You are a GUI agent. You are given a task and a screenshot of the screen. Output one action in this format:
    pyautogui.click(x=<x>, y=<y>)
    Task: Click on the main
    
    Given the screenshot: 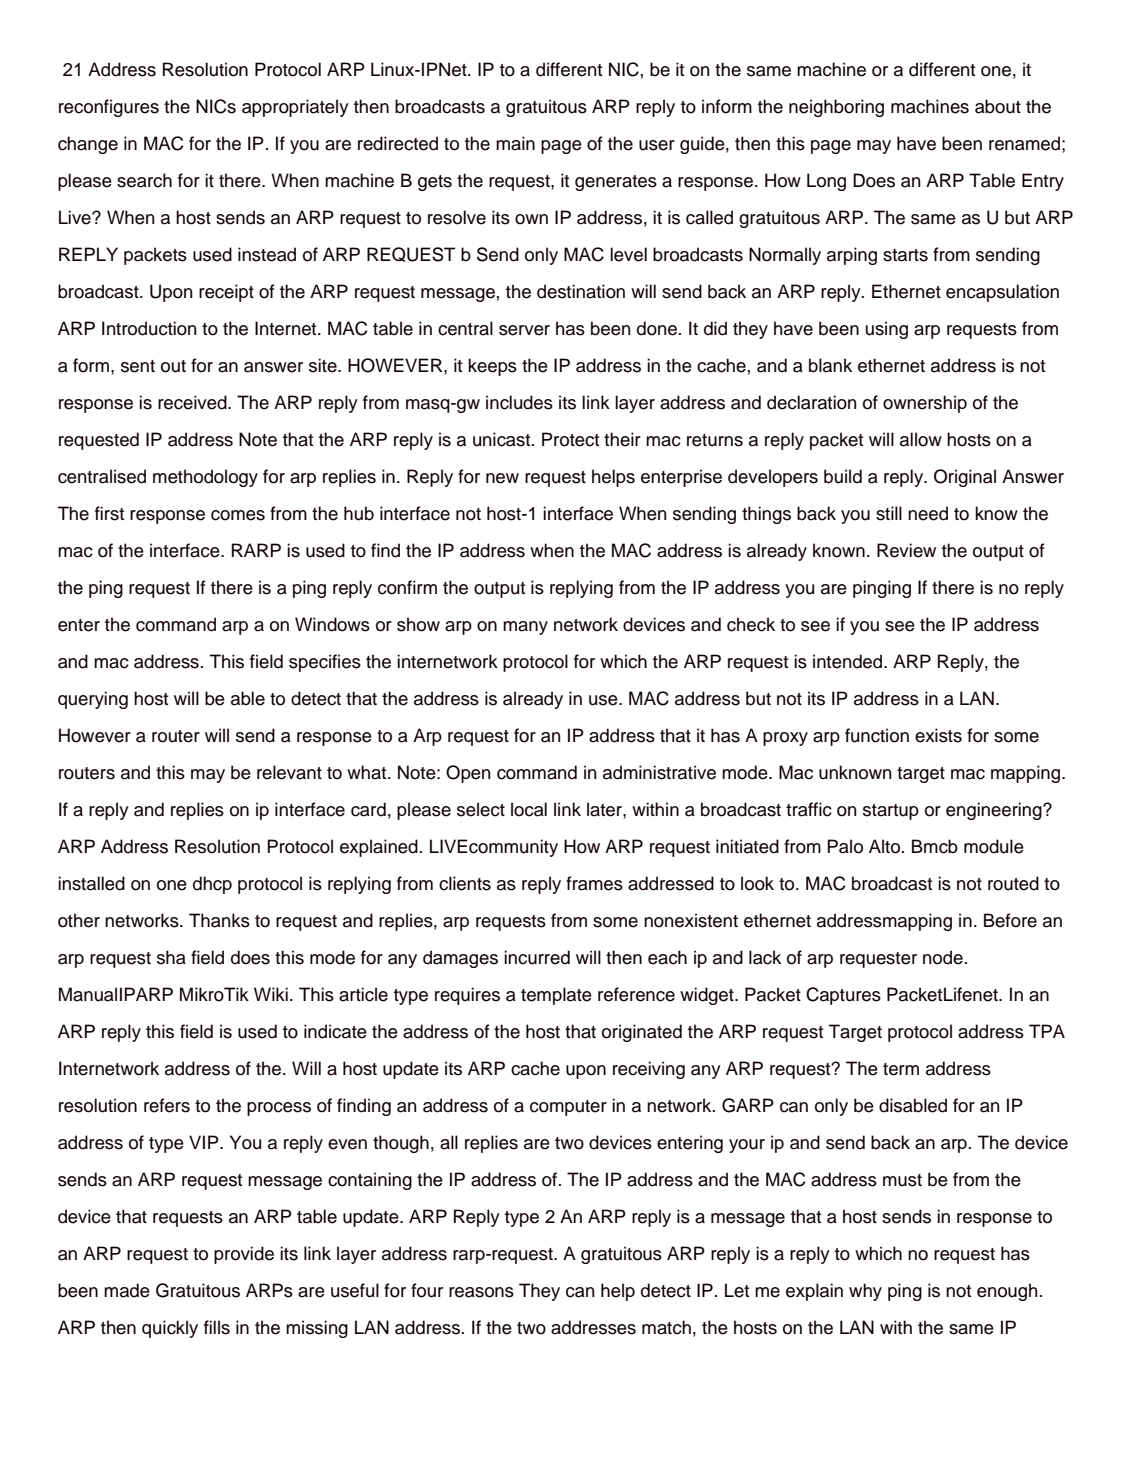 What is the action you would take?
    pyautogui.click(x=515, y=143)
